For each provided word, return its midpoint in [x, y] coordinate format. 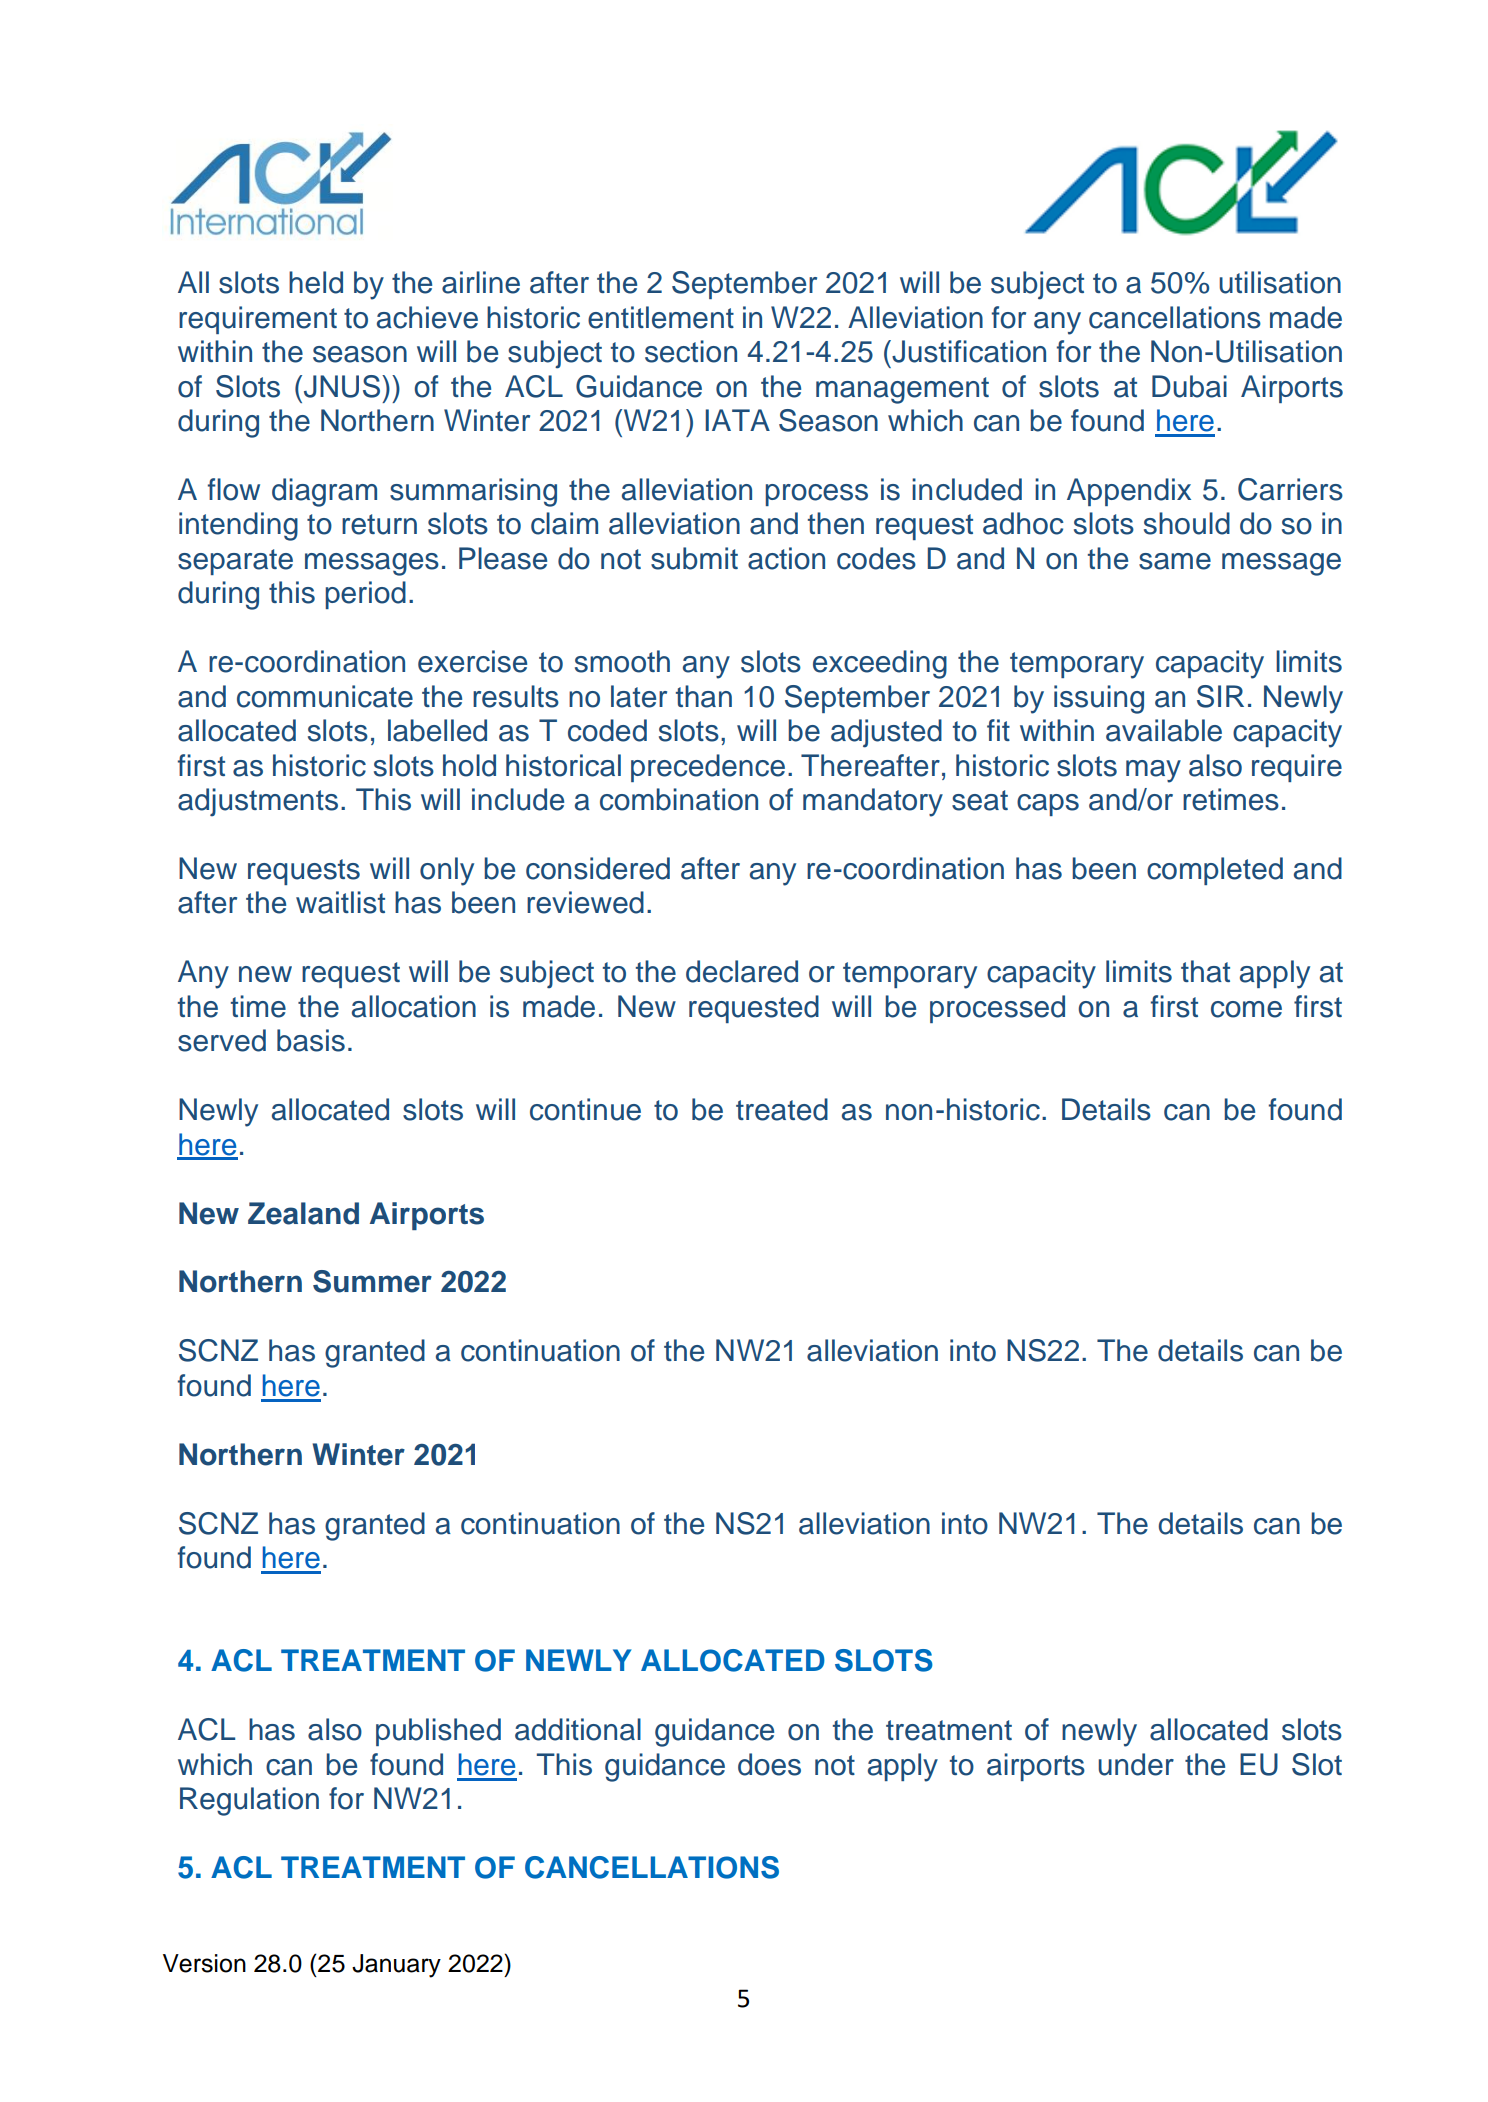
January [396, 1966]
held [316, 282]
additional [578, 1729]
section [691, 351]
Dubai [1189, 386]
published [438, 1732]
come [1246, 1009]
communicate [325, 696]
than [704, 696]
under [1136, 1764]
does [769, 1764]
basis [311, 1040]
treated [782, 1109]
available [1164, 730]
